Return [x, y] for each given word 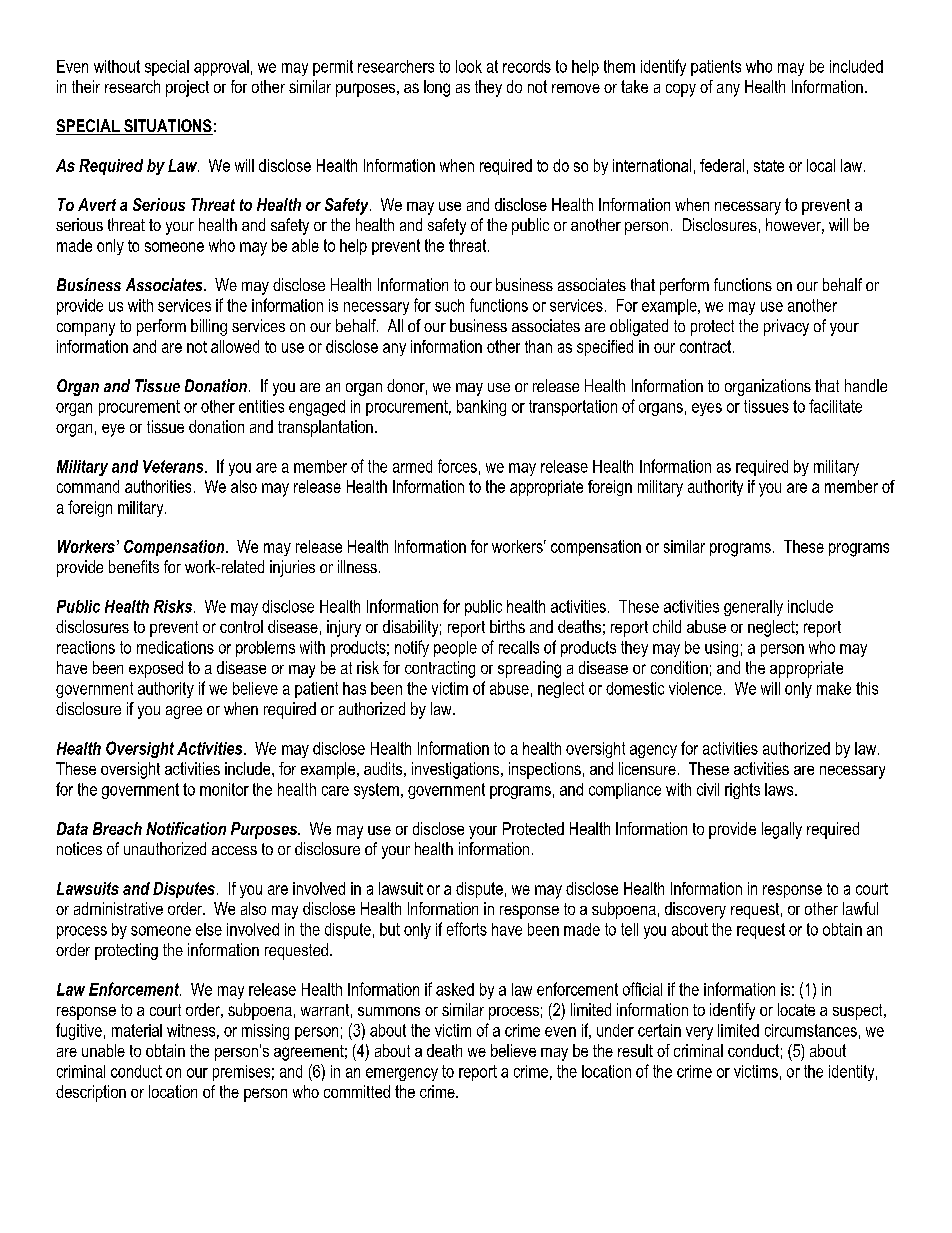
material [137, 1030]
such [449, 305]
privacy [786, 327]
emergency [402, 1074]
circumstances [811, 1030]
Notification [186, 828]
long [437, 88]
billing [209, 327]
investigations [457, 770]
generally [753, 608]
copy [681, 90]
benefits [134, 566]
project [187, 88]
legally [782, 830]
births [507, 626]
